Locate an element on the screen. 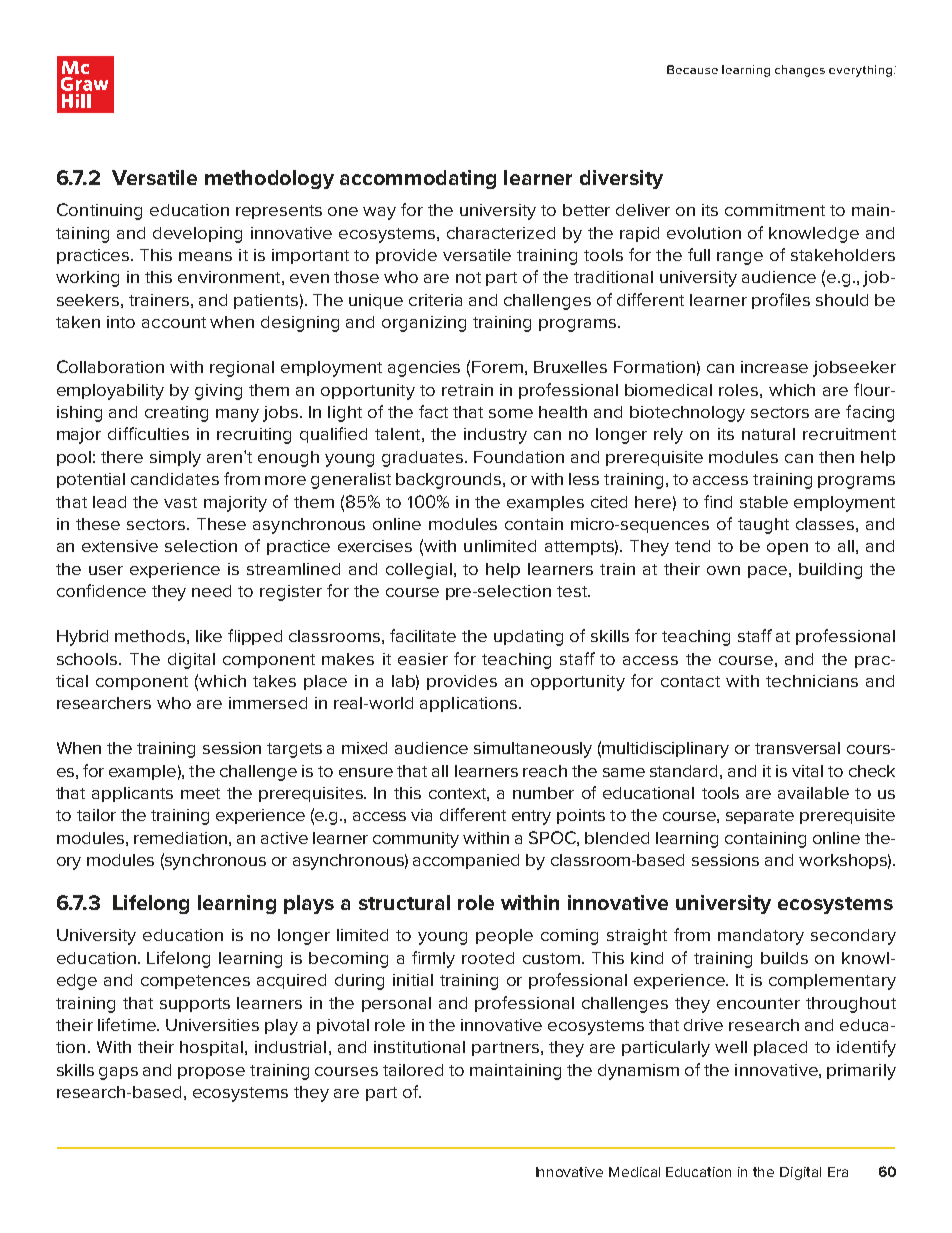  developing is located at coordinates (197, 235).
